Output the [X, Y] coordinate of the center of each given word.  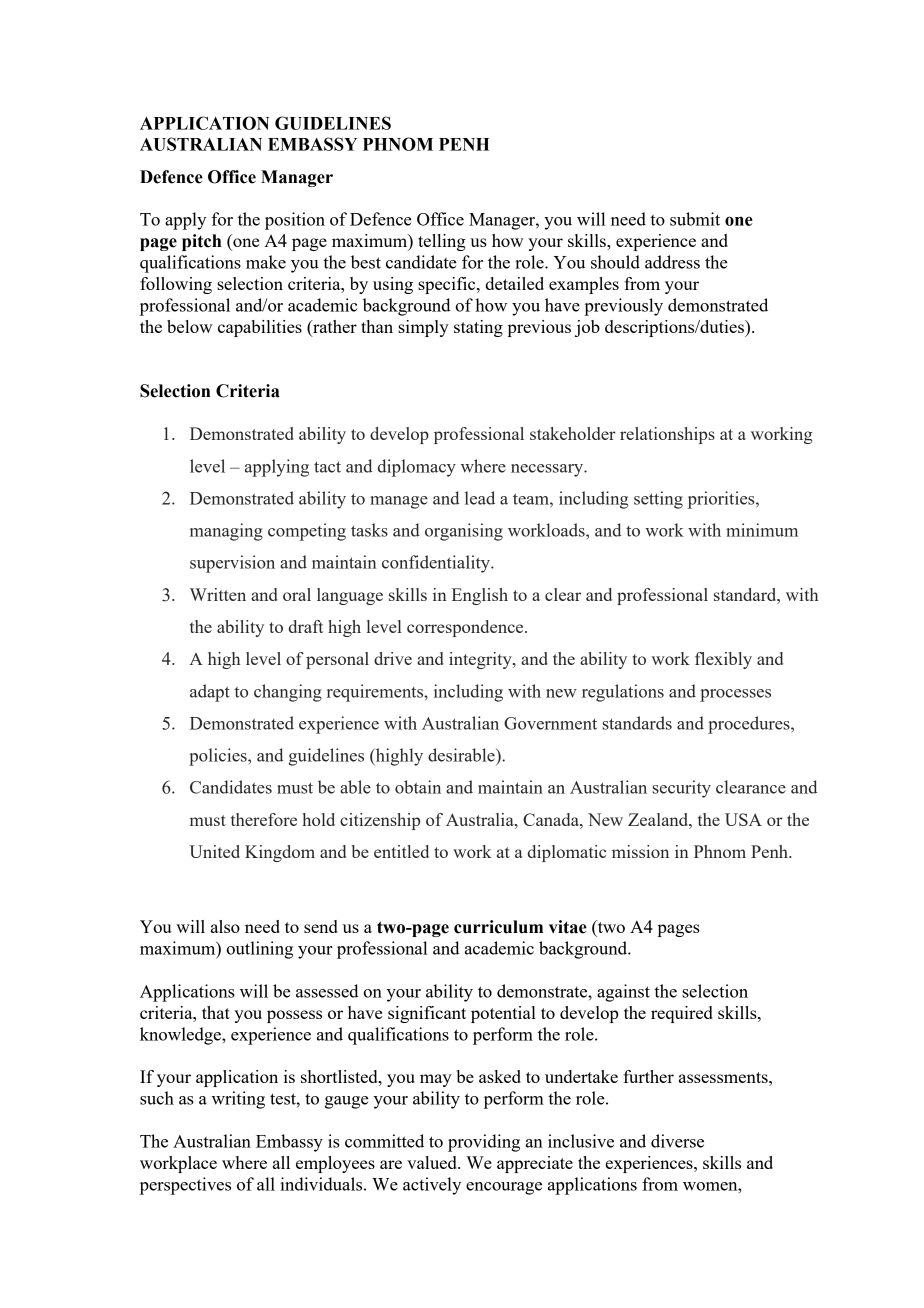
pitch [201, 242]
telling [442, 242]
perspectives [185, 1186]
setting [658, 500]
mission [640, 851]
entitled [401, 851]
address [672, 262]
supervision [232, 564]
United [215, 851]
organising [464, 532]
